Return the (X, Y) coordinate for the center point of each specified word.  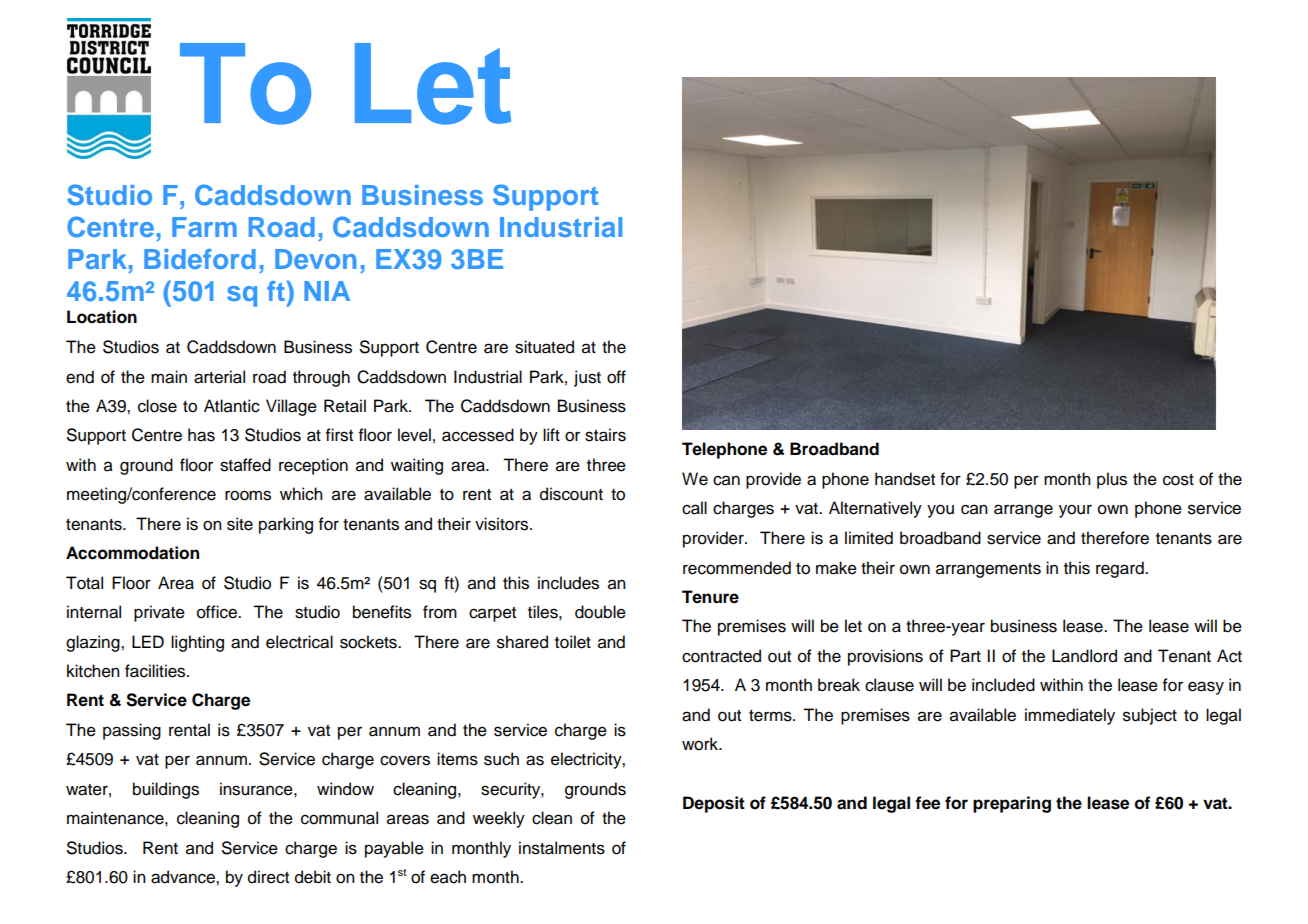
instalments (562, 848)
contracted (721, 656)
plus (1112, 480)
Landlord (1084, 656)
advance (184, 877)
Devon (316, 259)
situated (544, 347)
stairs (605, 435)
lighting (197, 643)
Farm (204, 227)
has (201, 435)
